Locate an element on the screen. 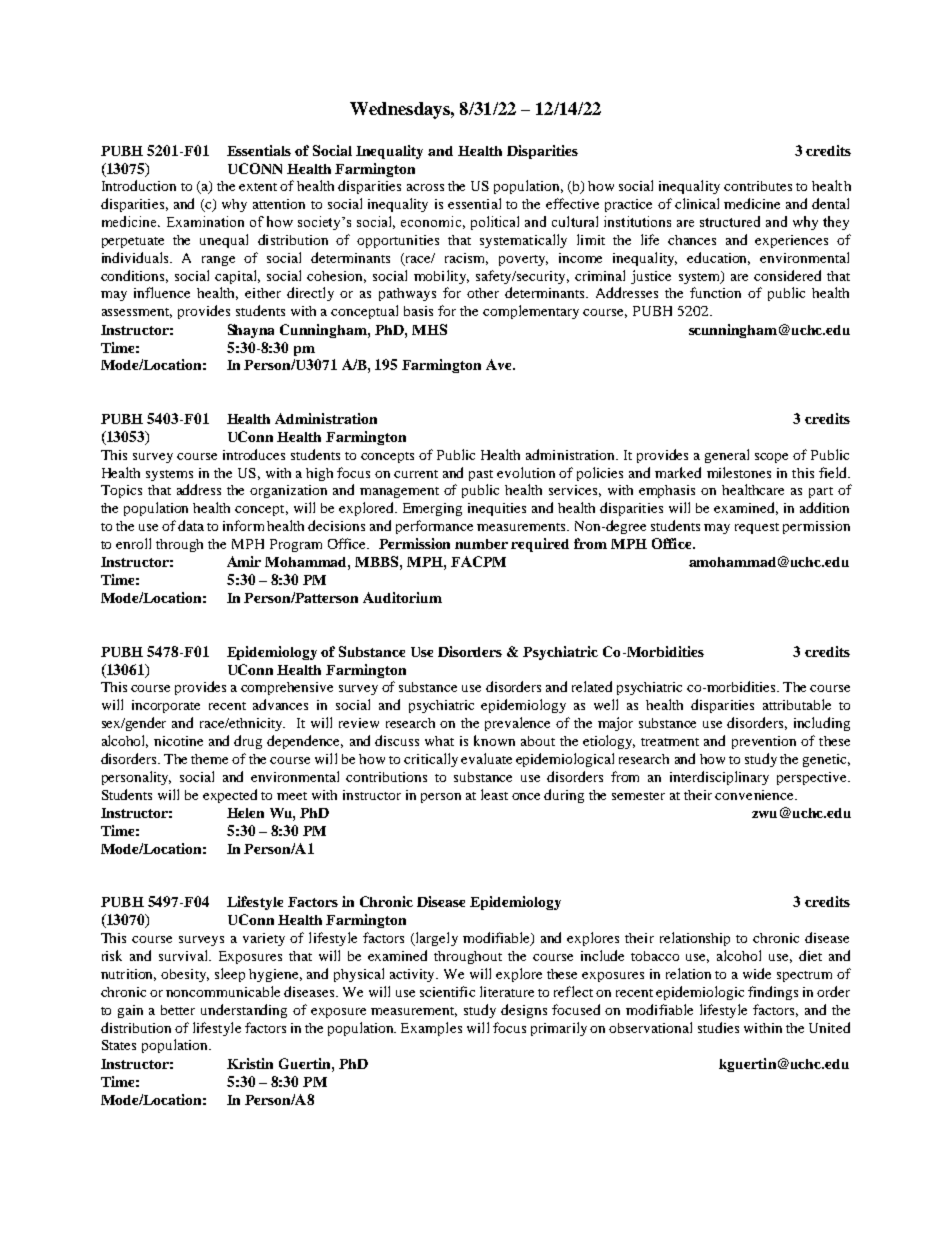  Examination is located at coordinates (205, 221).
